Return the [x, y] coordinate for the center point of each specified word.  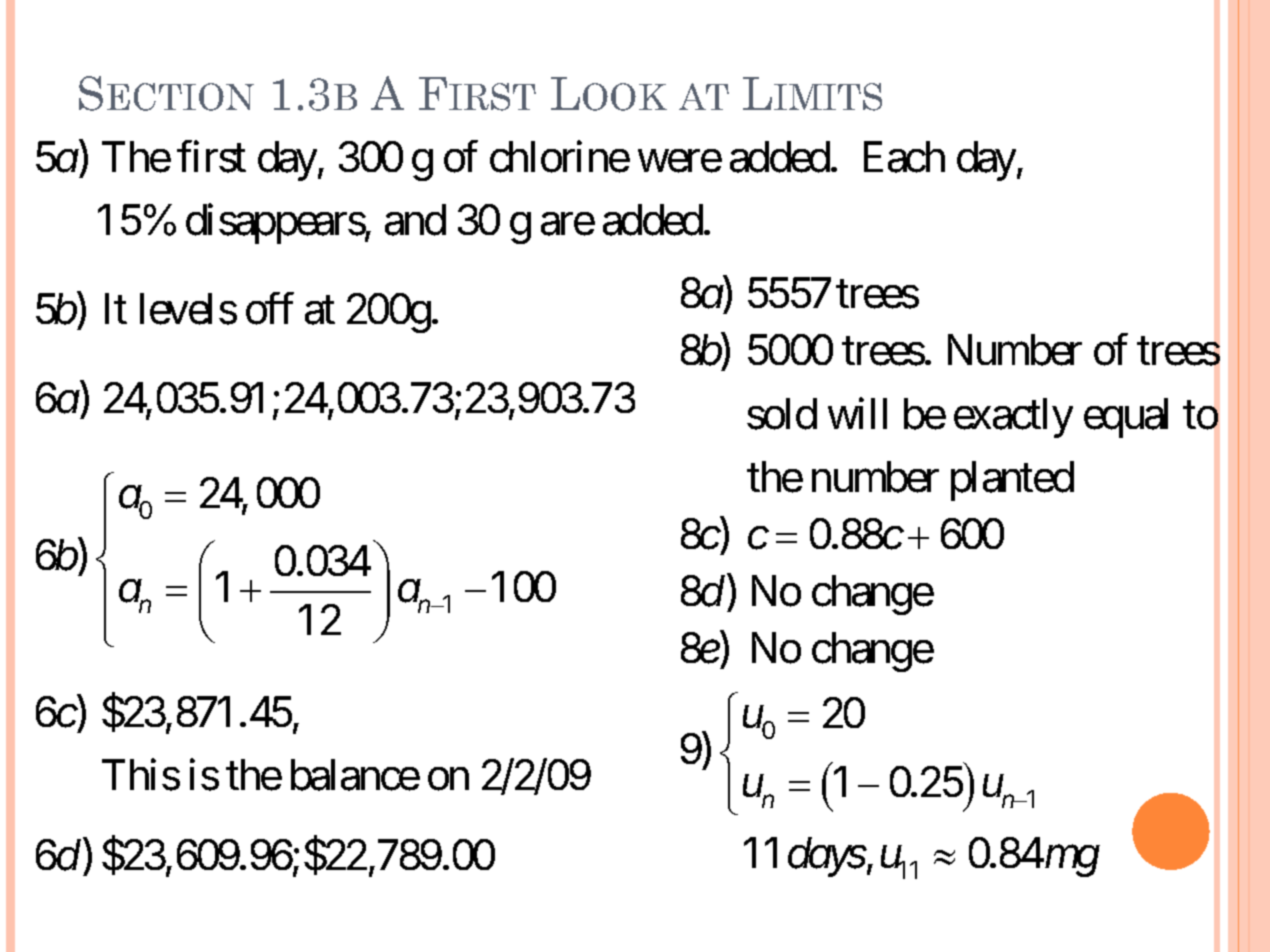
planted [1012, 481]
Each [904, 157]
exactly [1013, 418]
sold [782, 414]
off [270, 309]
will [857, 413]
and [415, 220]
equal [1126, 418]
